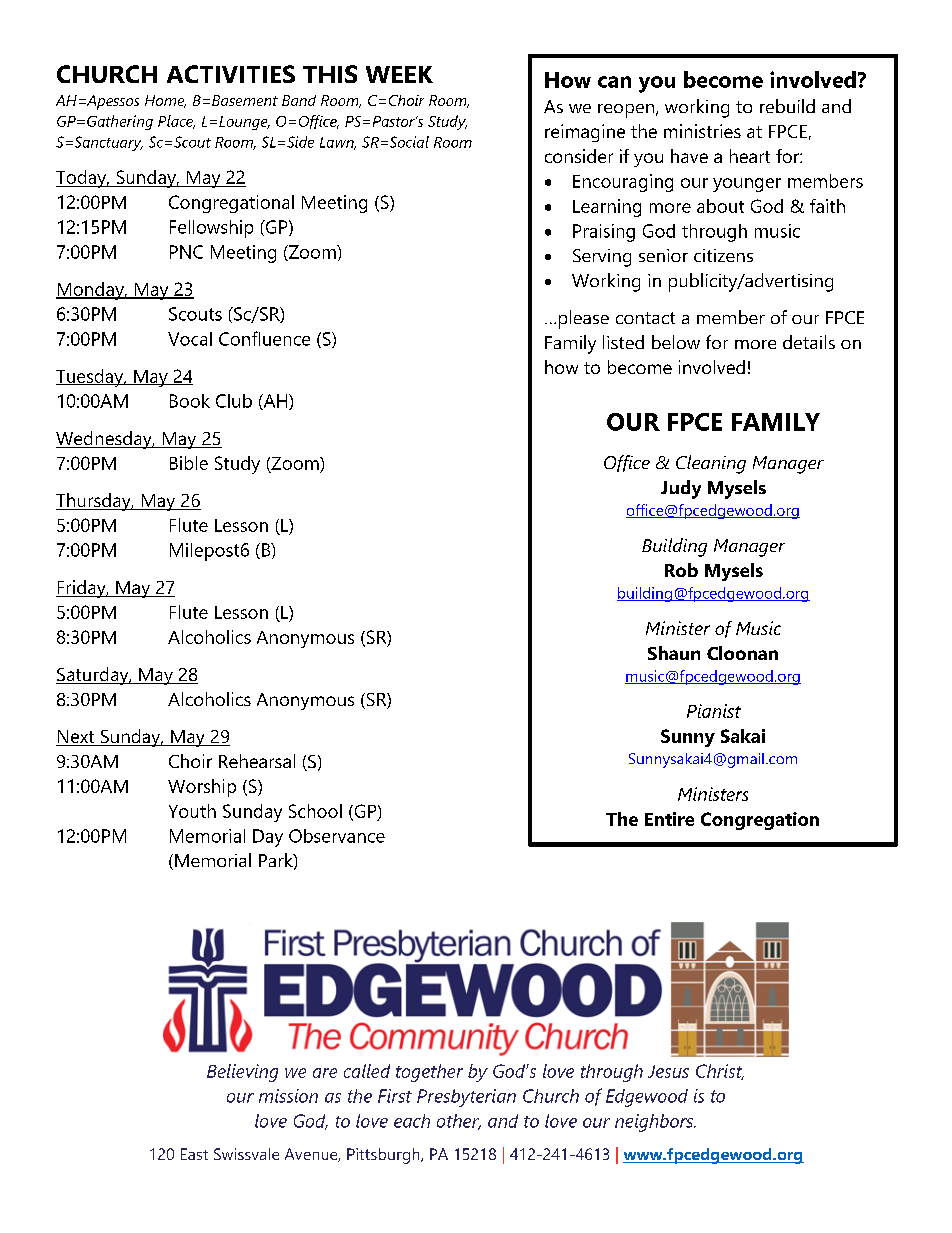  Describe the element at coordinates (720, 1072) in the page. I see `Christ` at that location.
